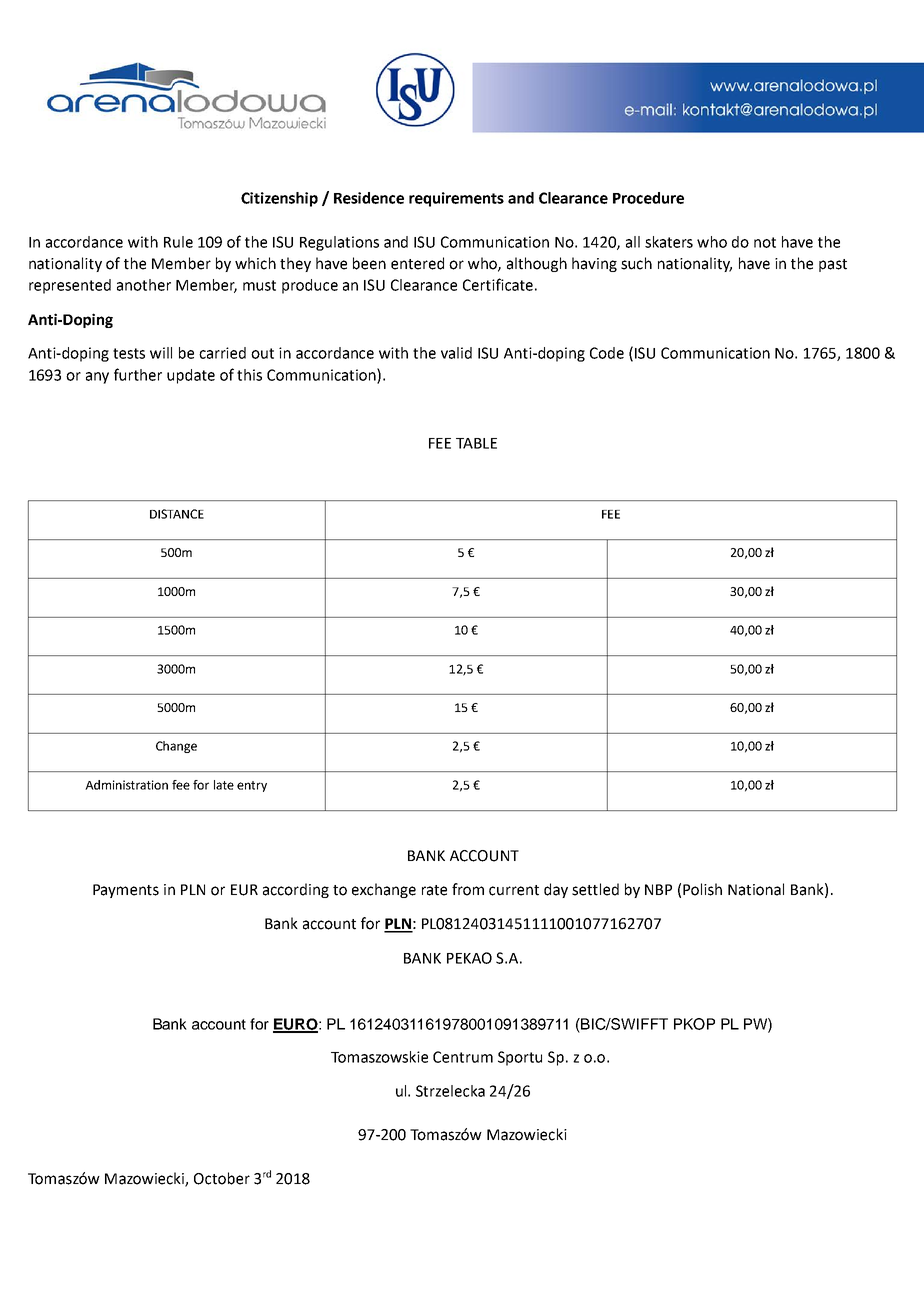 This screenshot has height=1308, width=924. What do you see at coordinates (252, 786) in the screenshot?
I see `entry` at bounding box center [252, 786].
